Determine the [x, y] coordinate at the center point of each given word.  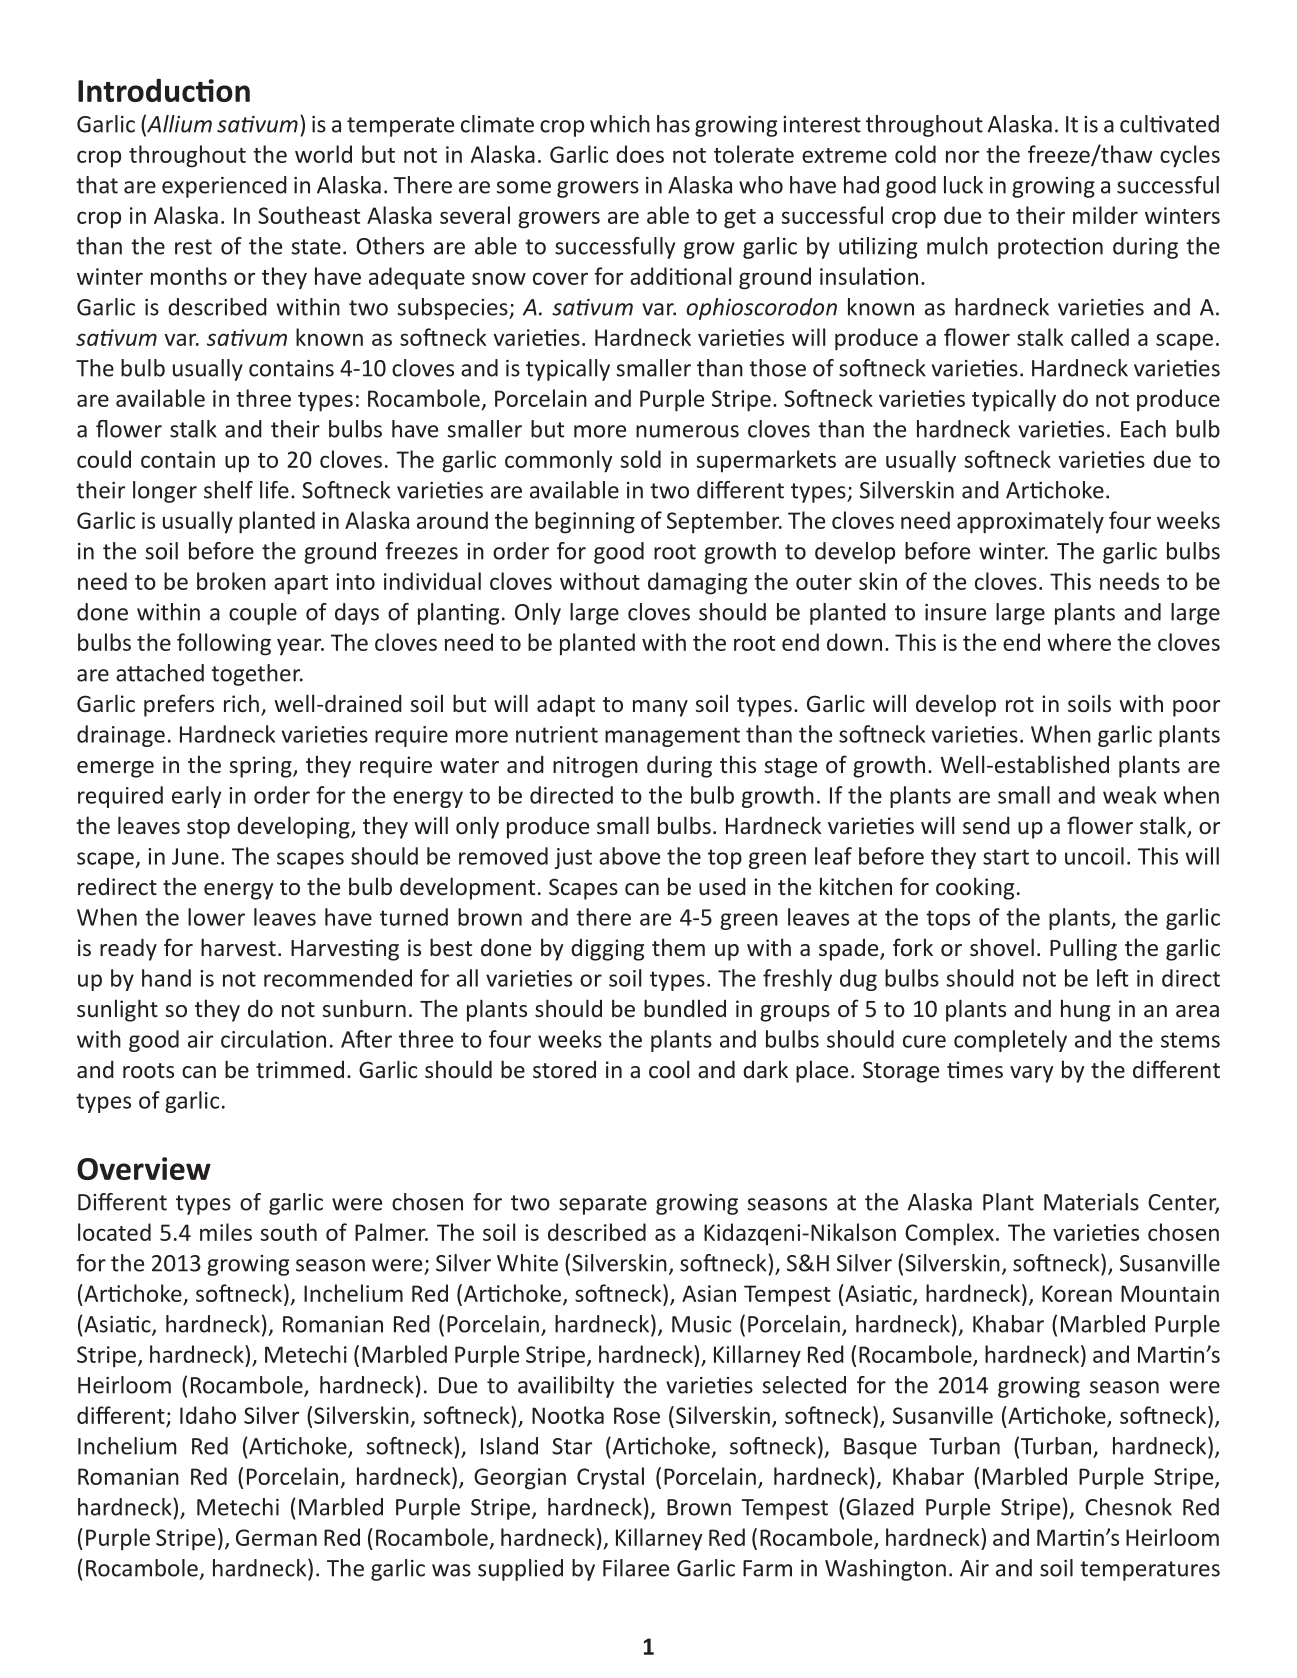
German [276, 1537]
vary [1031, 1074]
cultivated [1169, 124]
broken [231, 581]
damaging [697, 583]
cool [669, 1069]
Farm [767, 1568]
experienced [224, 187]
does [640, 154]
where [1079, 642]
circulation [273, 1039]
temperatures [1150, 1571]
